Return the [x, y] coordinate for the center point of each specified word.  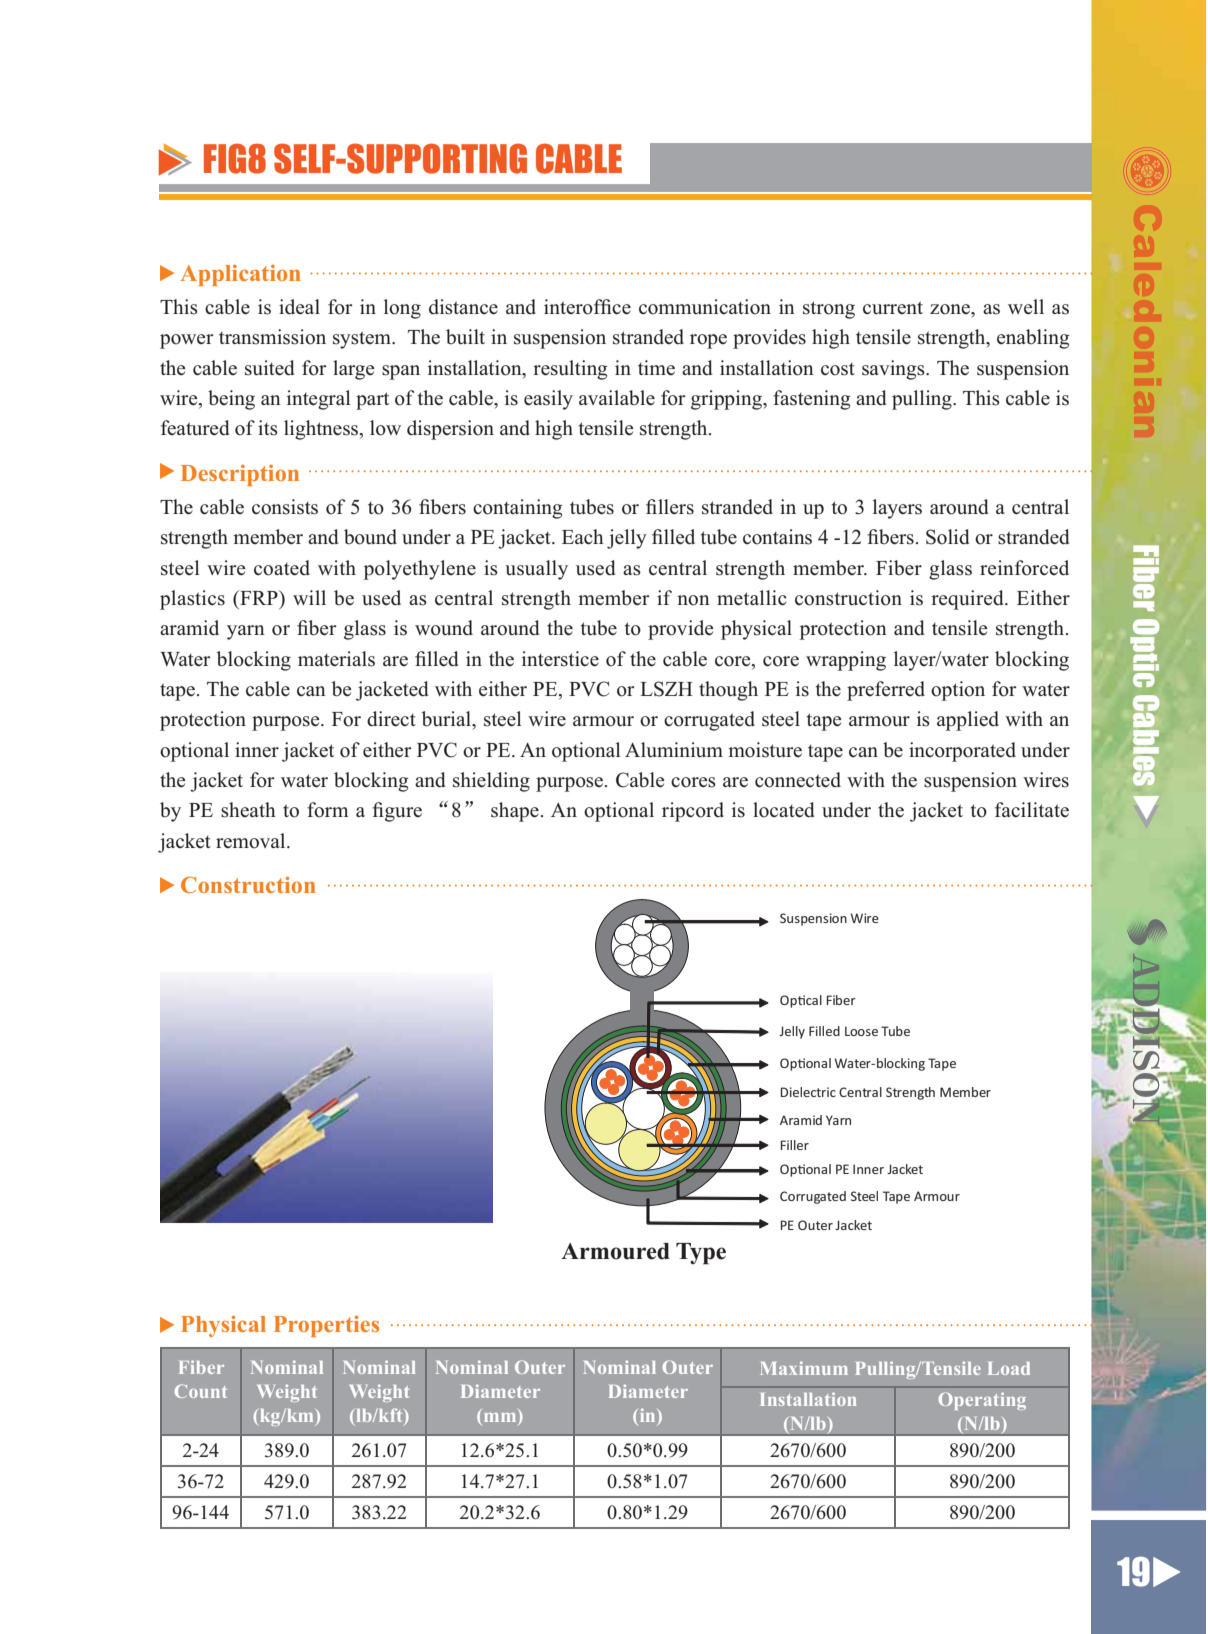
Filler [794, 1145]
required [968, 600]
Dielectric [808, 1092]
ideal [299, 307]
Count [201, 1391]
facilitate [1032, 810]
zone [951, 309]
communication [705, 307]
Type [701, 1254]
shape [515, 812]
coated [282, 568]
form [327, 810]
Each [583, 537]
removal [252, 841]
